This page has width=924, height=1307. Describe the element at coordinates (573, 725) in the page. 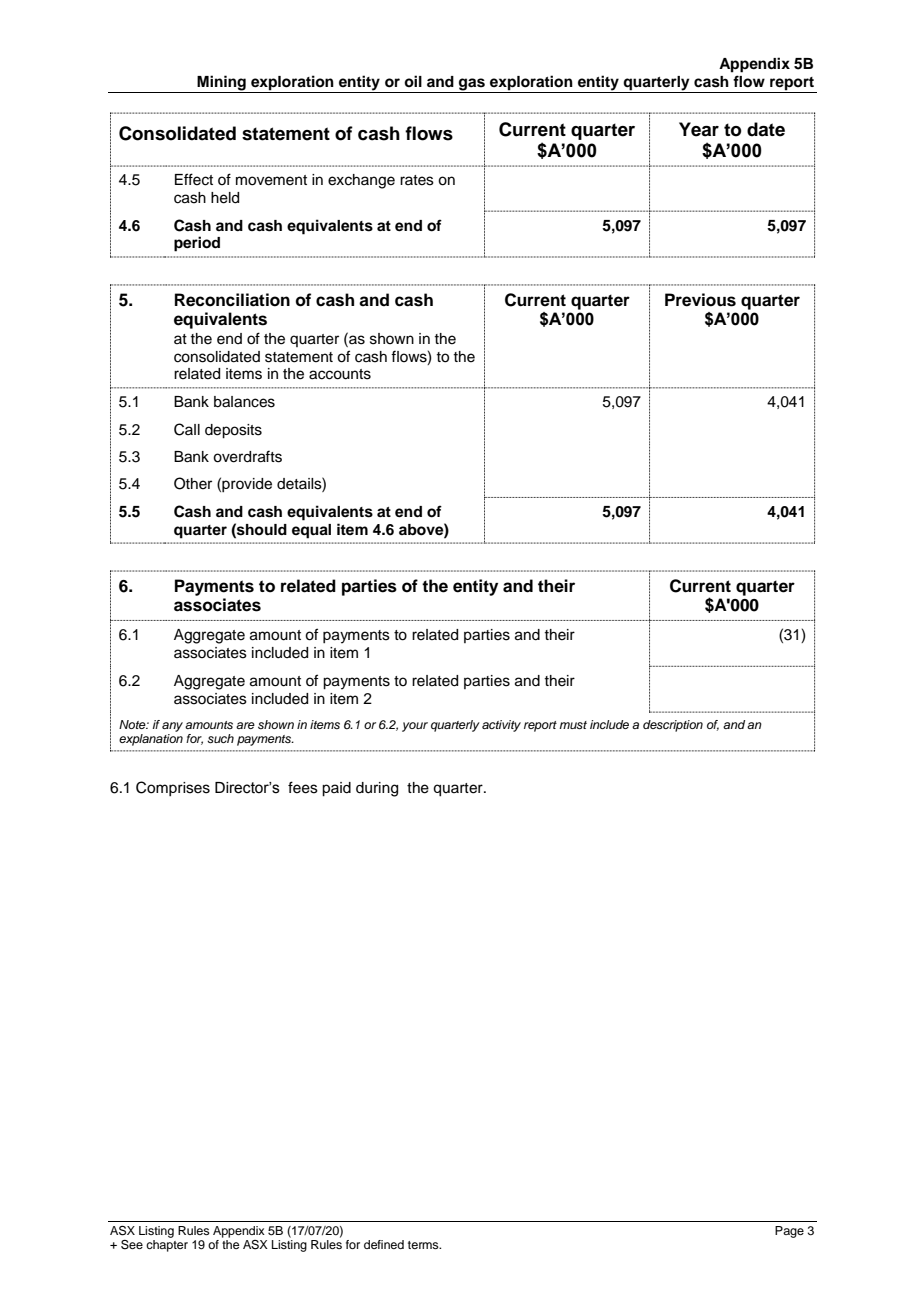

I see `must` at that location.
